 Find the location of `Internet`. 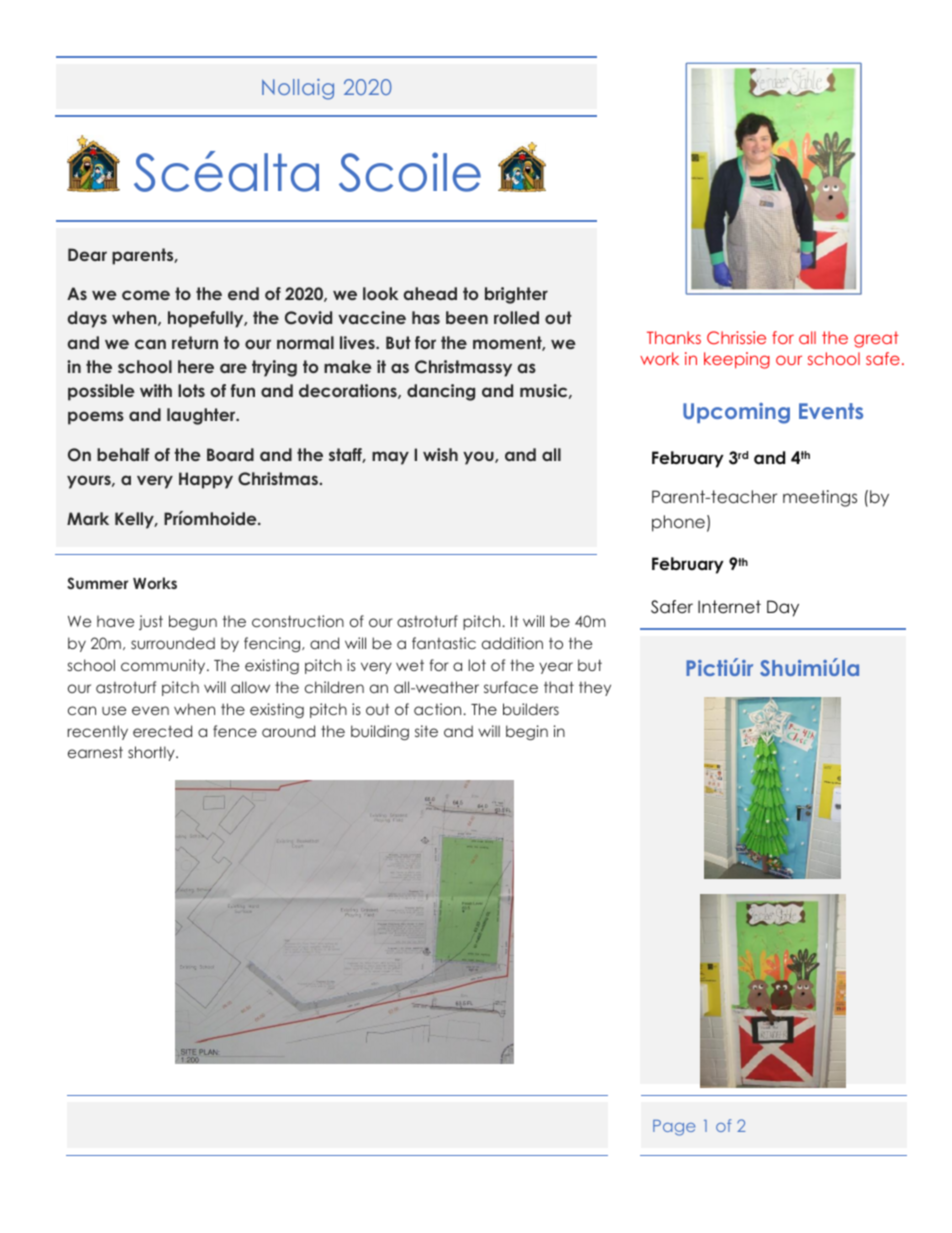

Internet is located at coordinates (729, 607).
